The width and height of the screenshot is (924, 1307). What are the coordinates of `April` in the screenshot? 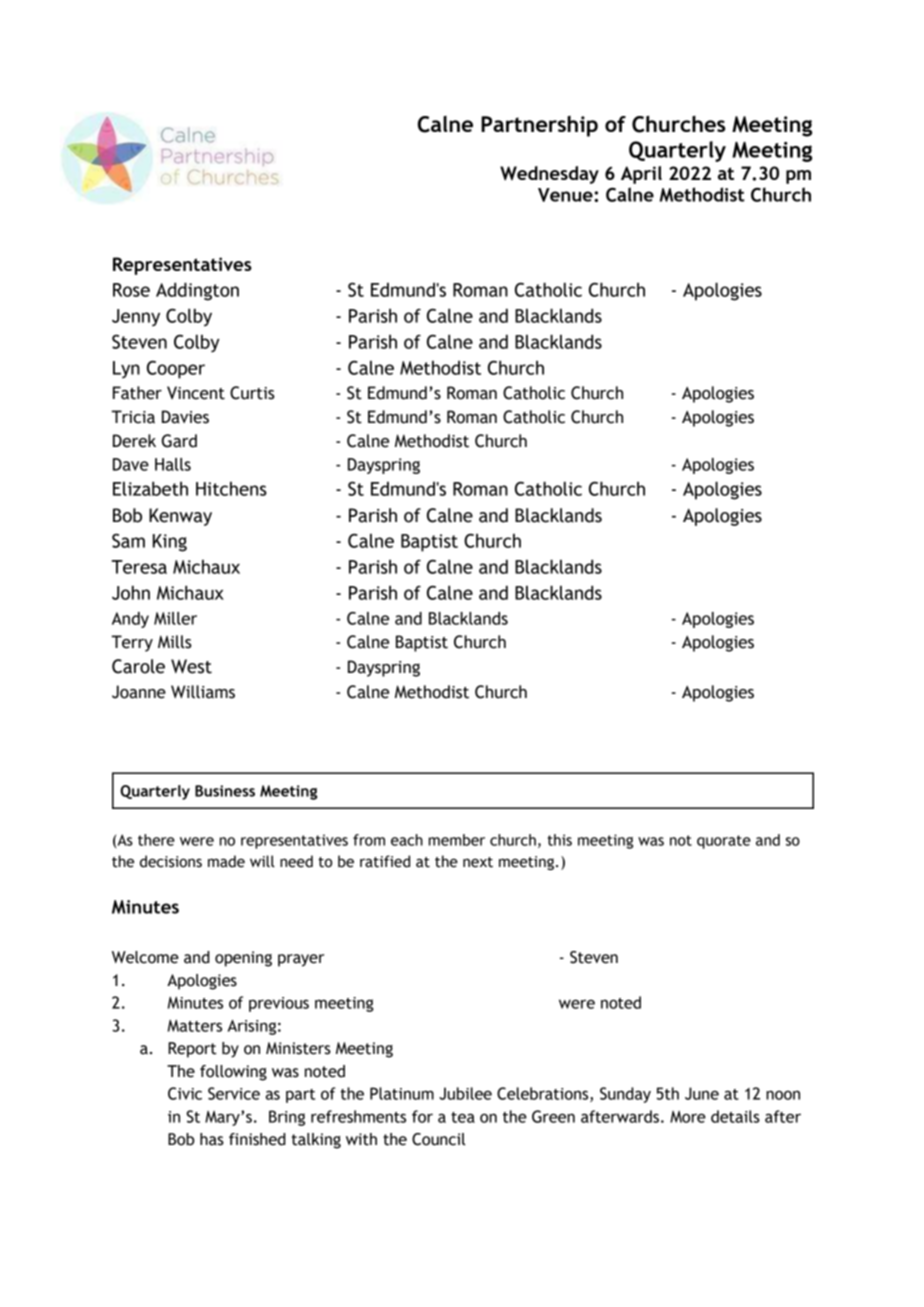 It's located at (641, 175).
